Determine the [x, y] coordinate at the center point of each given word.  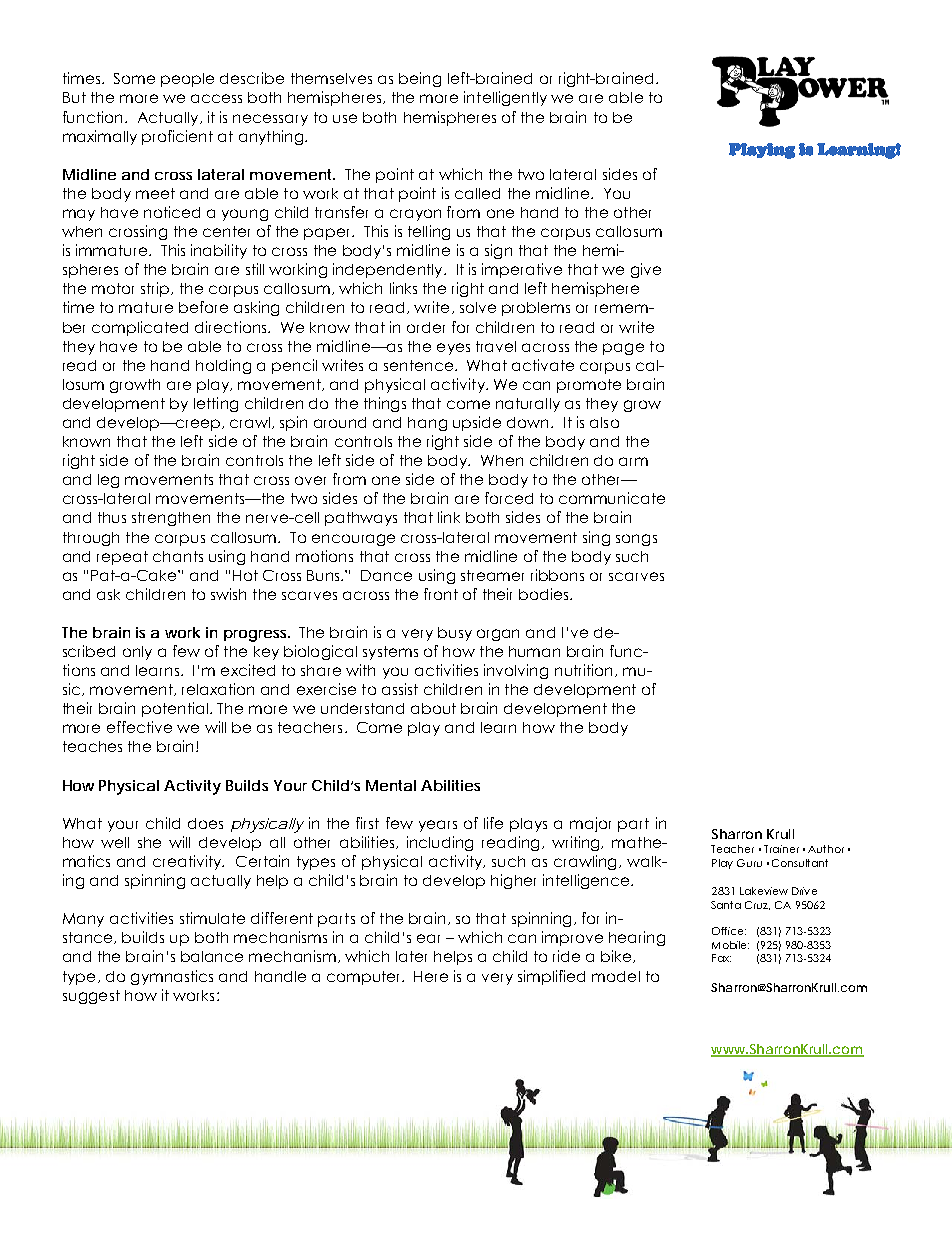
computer [365, 978]
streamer [492, 575]
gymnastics [172, 977]
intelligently [505, 98]
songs [636, 540]
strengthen [171, 519]
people [187, 80]
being [420, 79]
